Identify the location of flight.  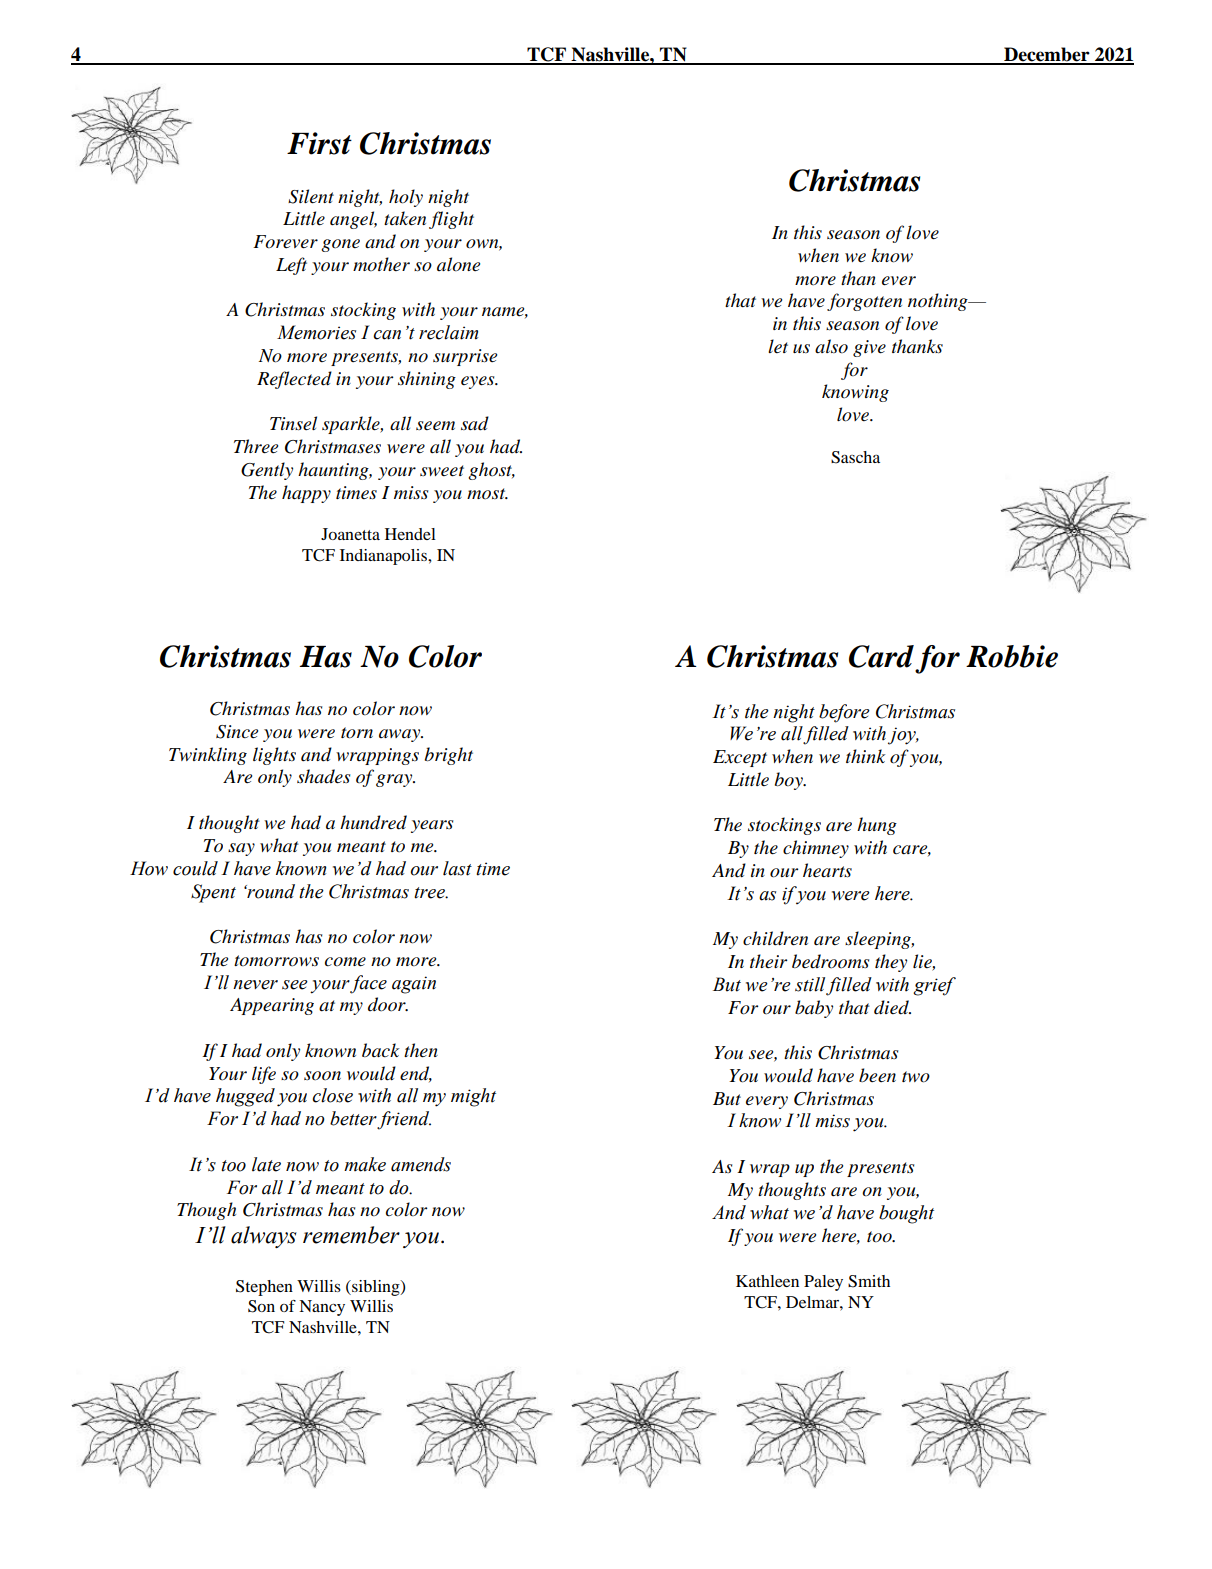
(451, 220).
